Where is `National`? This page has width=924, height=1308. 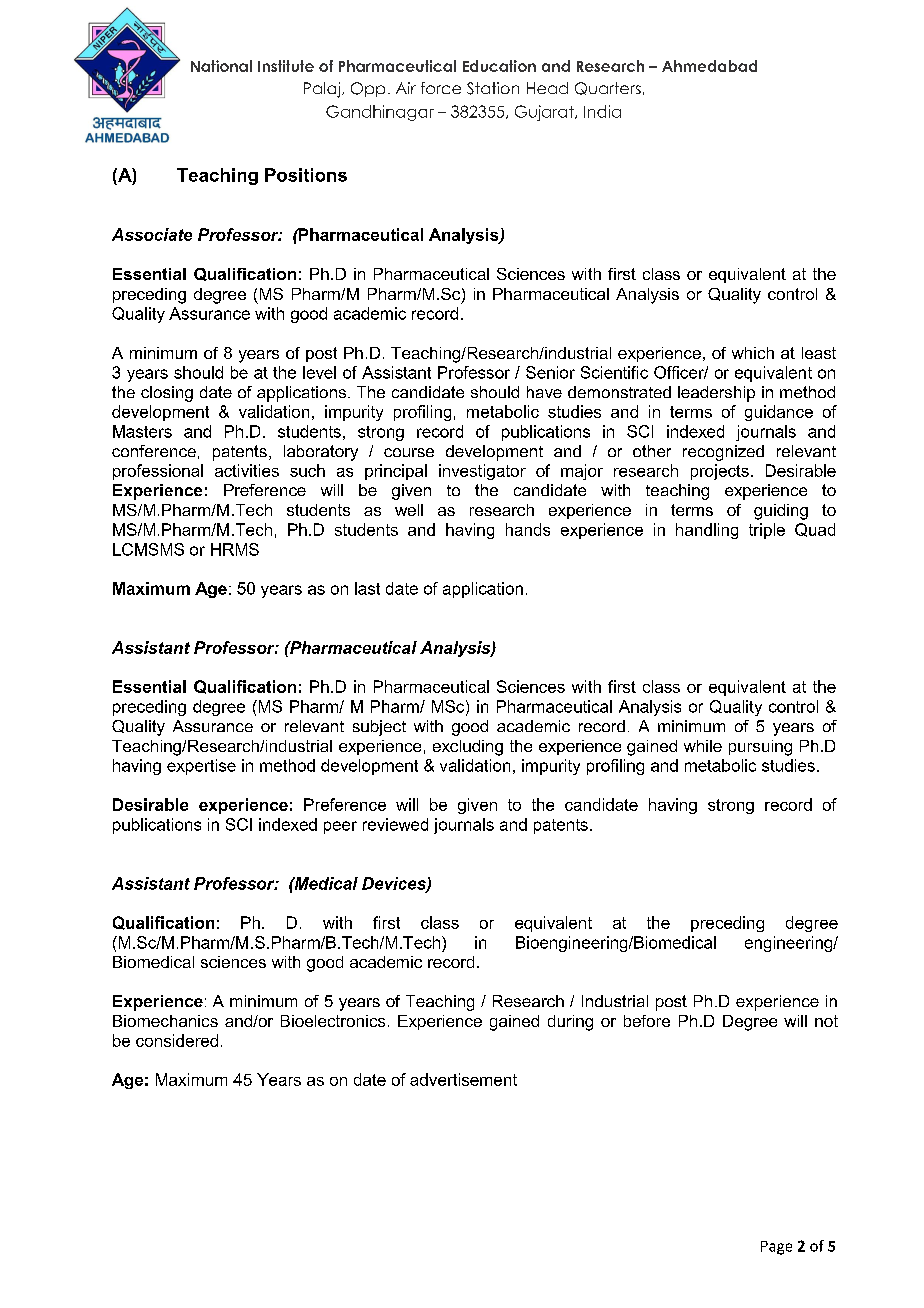
National is located at coordinates (221, 66).
